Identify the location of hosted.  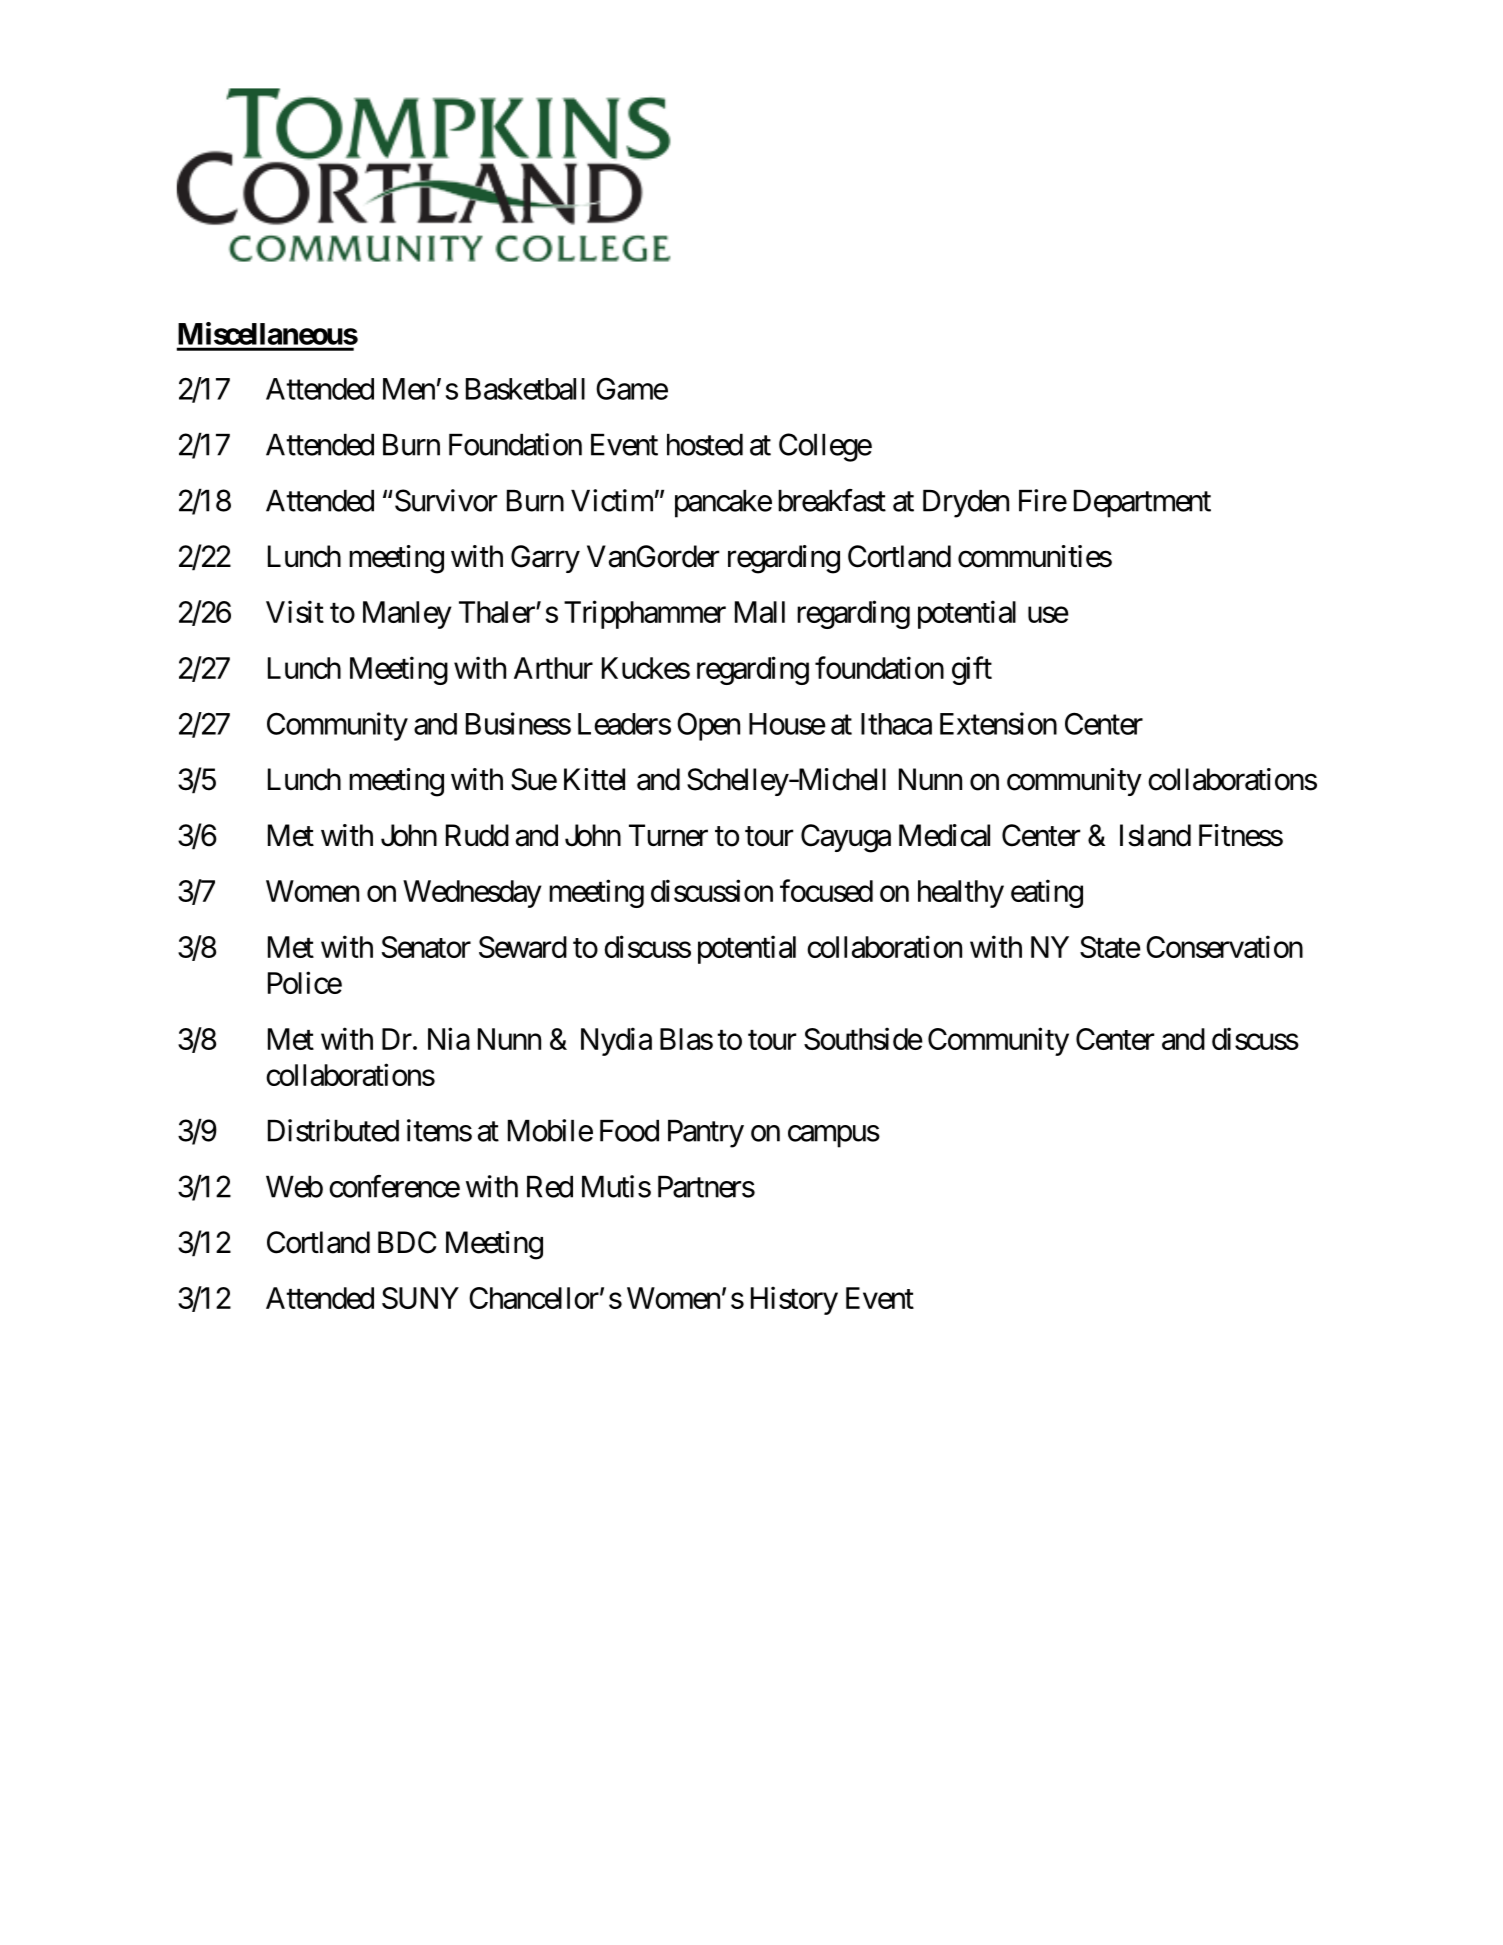
(705, 445).
